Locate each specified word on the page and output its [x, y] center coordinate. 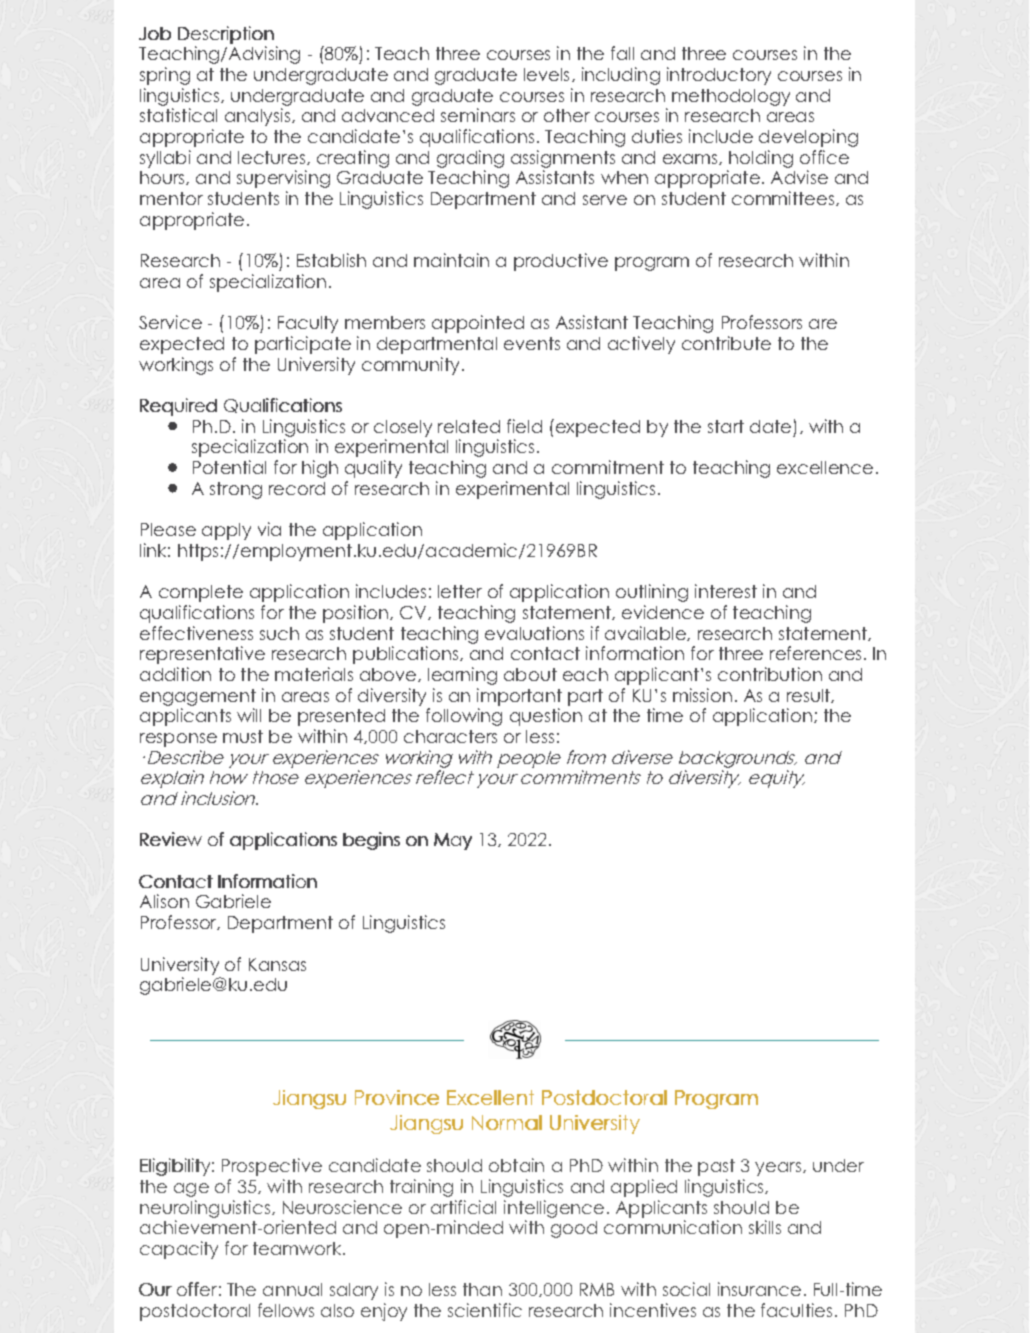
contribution [770, 674]
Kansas [277, 964]
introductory [719, 76]
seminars [478, 115]
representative [202, 655]
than [482, 1289]
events [532, 343]
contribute [726, 343]
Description [226, 35]
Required [178, 407]
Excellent [490, 1097]
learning [462, 676]
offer [197, 1289]
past [716, 1167]
